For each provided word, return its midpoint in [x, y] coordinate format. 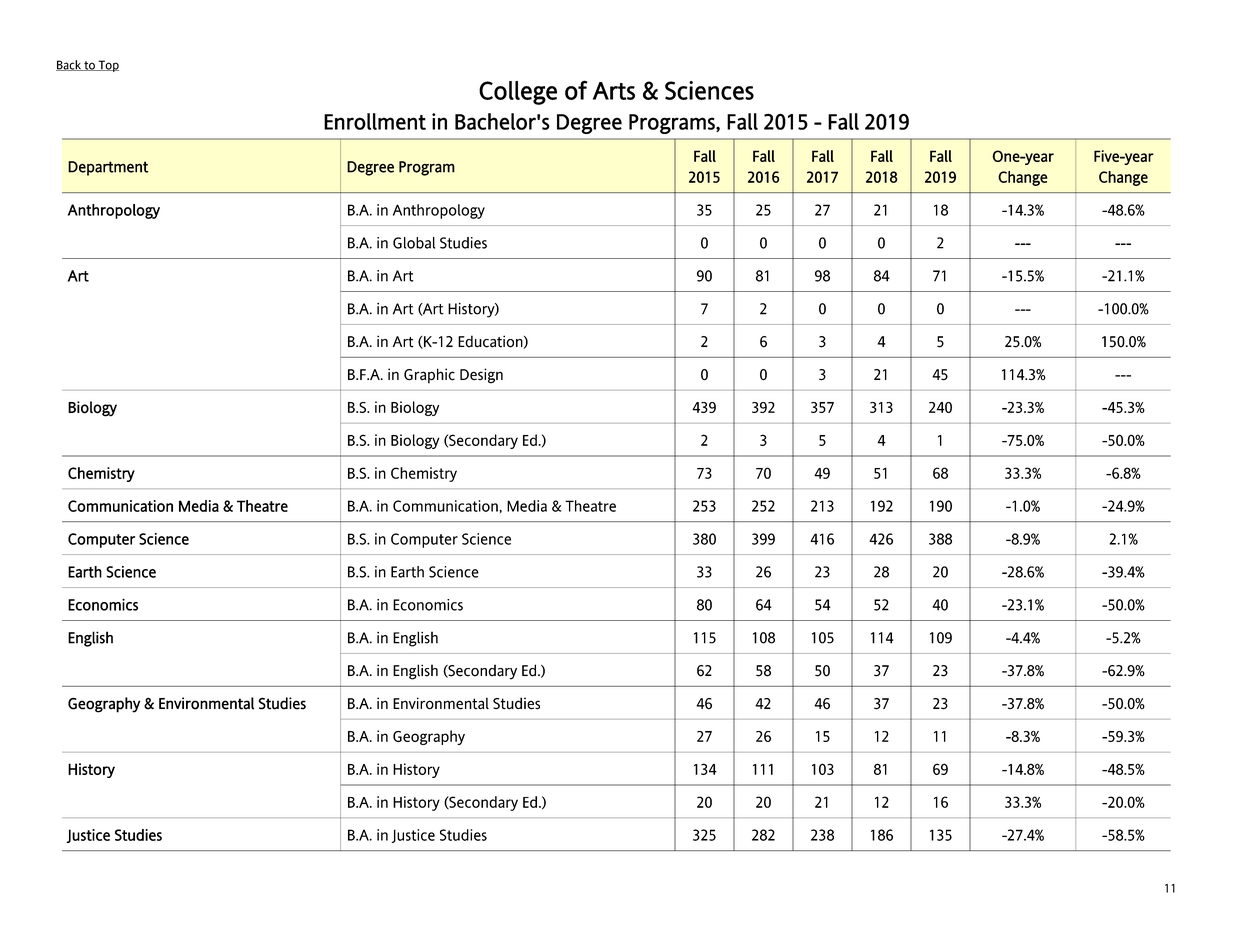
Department [108, 168]
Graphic [429, 376]
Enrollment [375, 121]
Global [414, 243]
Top [107, 66]
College [518, 93]
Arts [614, 91]
